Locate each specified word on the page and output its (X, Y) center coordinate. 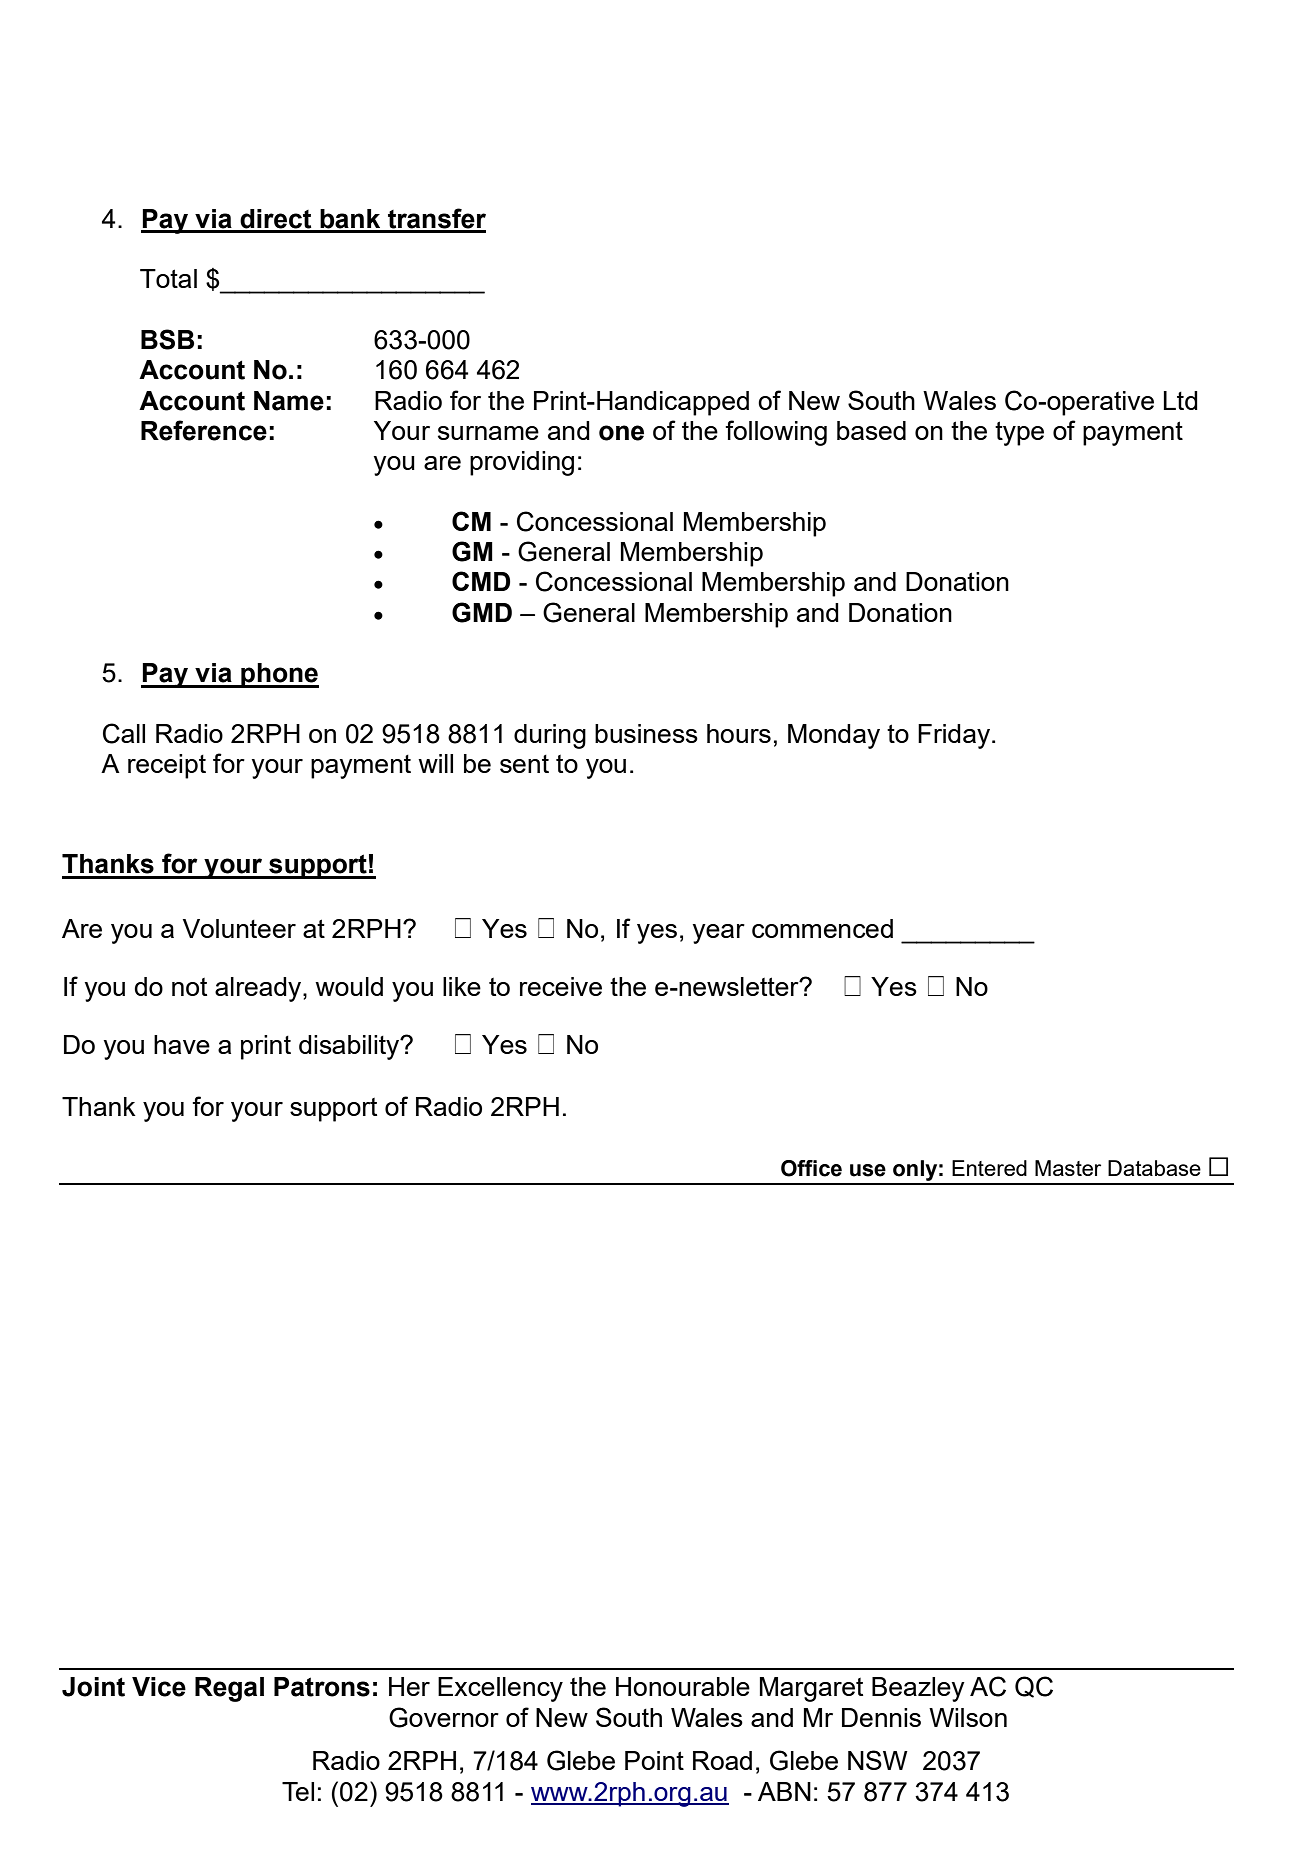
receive (561, 986)
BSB (167, 339)
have (182, 1044)
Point (654, 1760)
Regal (229, 1689)
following (776, 433)
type (1019, 433)
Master (1068, 1168)
